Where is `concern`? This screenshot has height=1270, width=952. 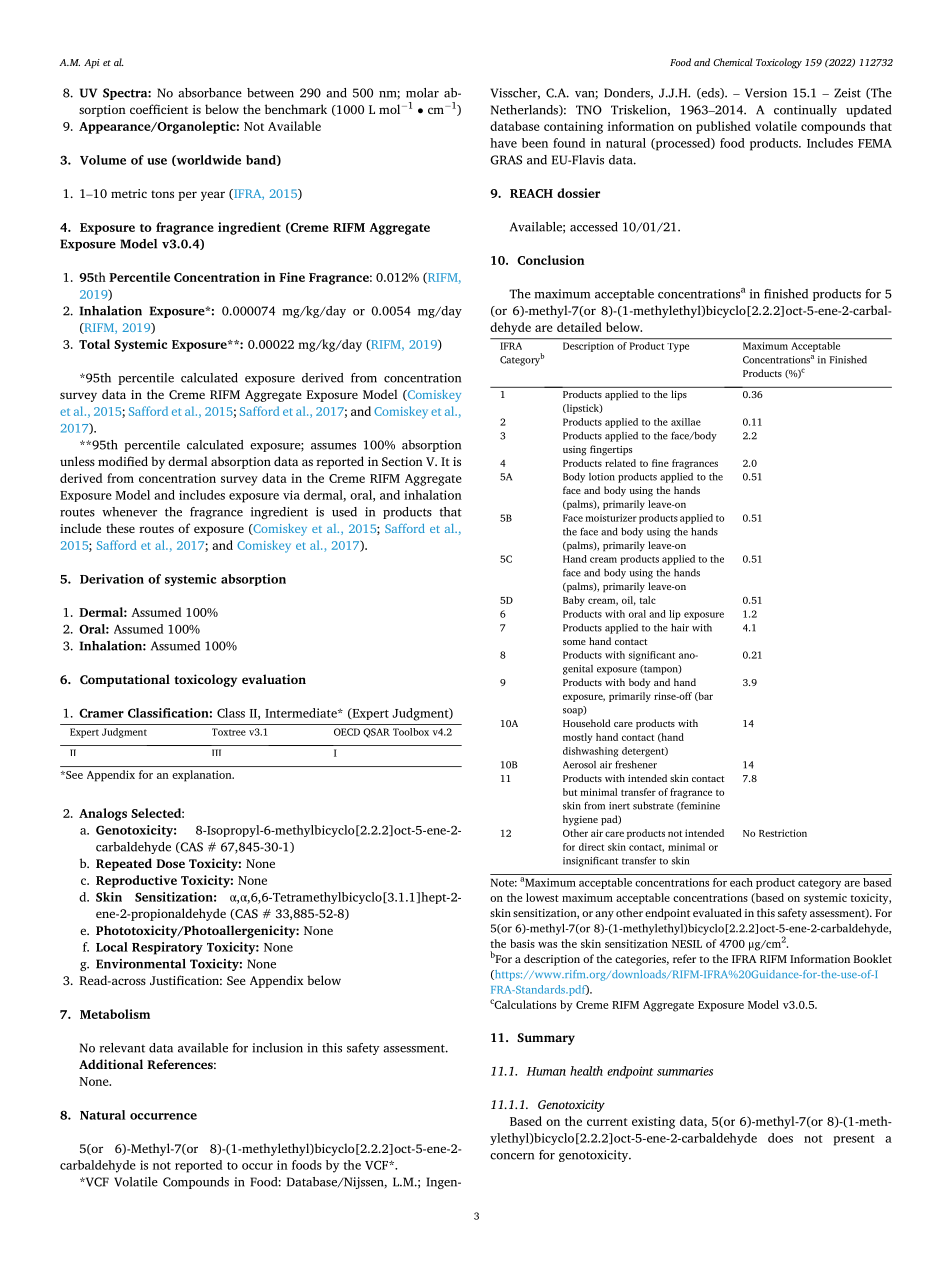
concern is located at coordinates (512, 1156).
